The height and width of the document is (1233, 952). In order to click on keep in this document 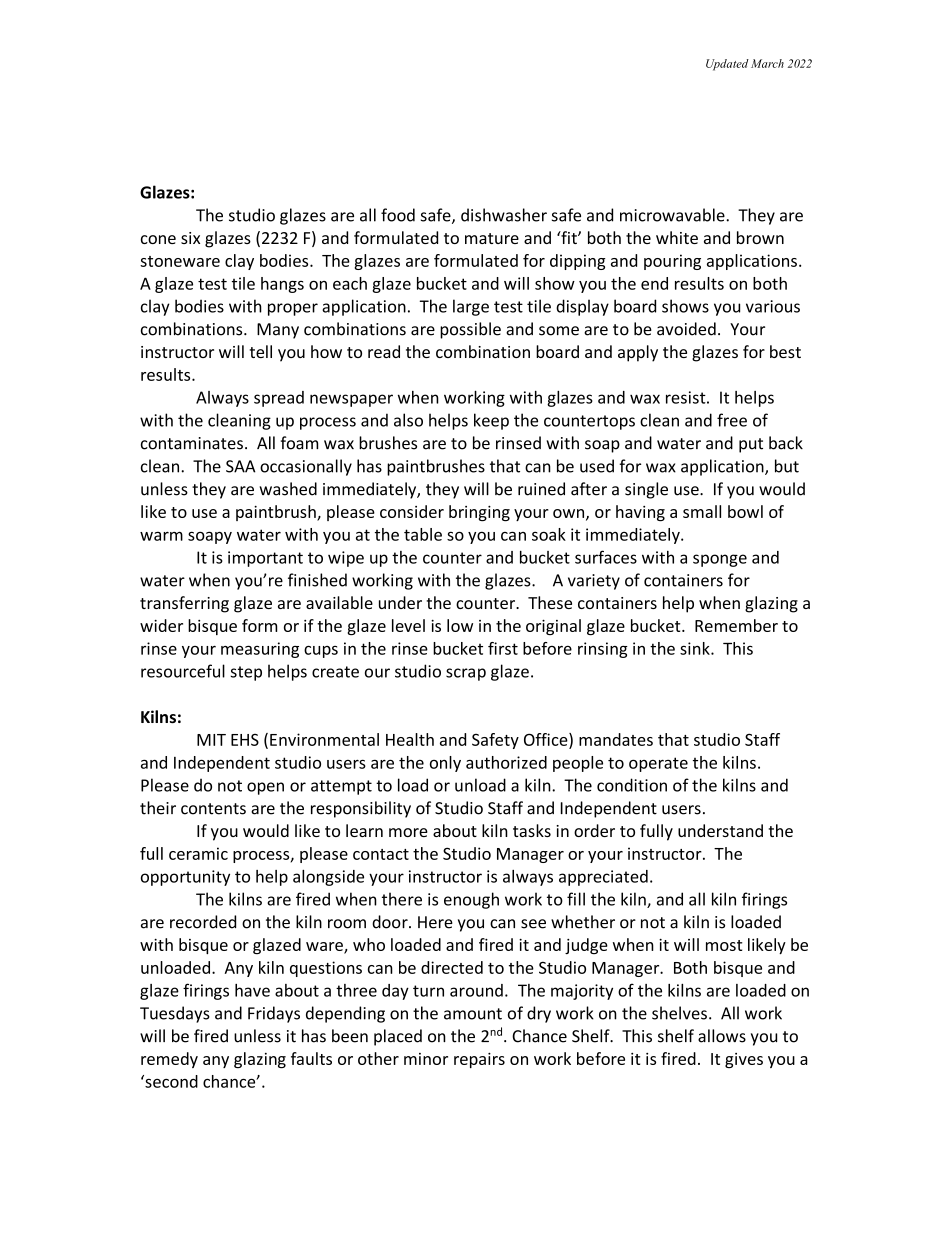, I will do `click(491, 421)`.
